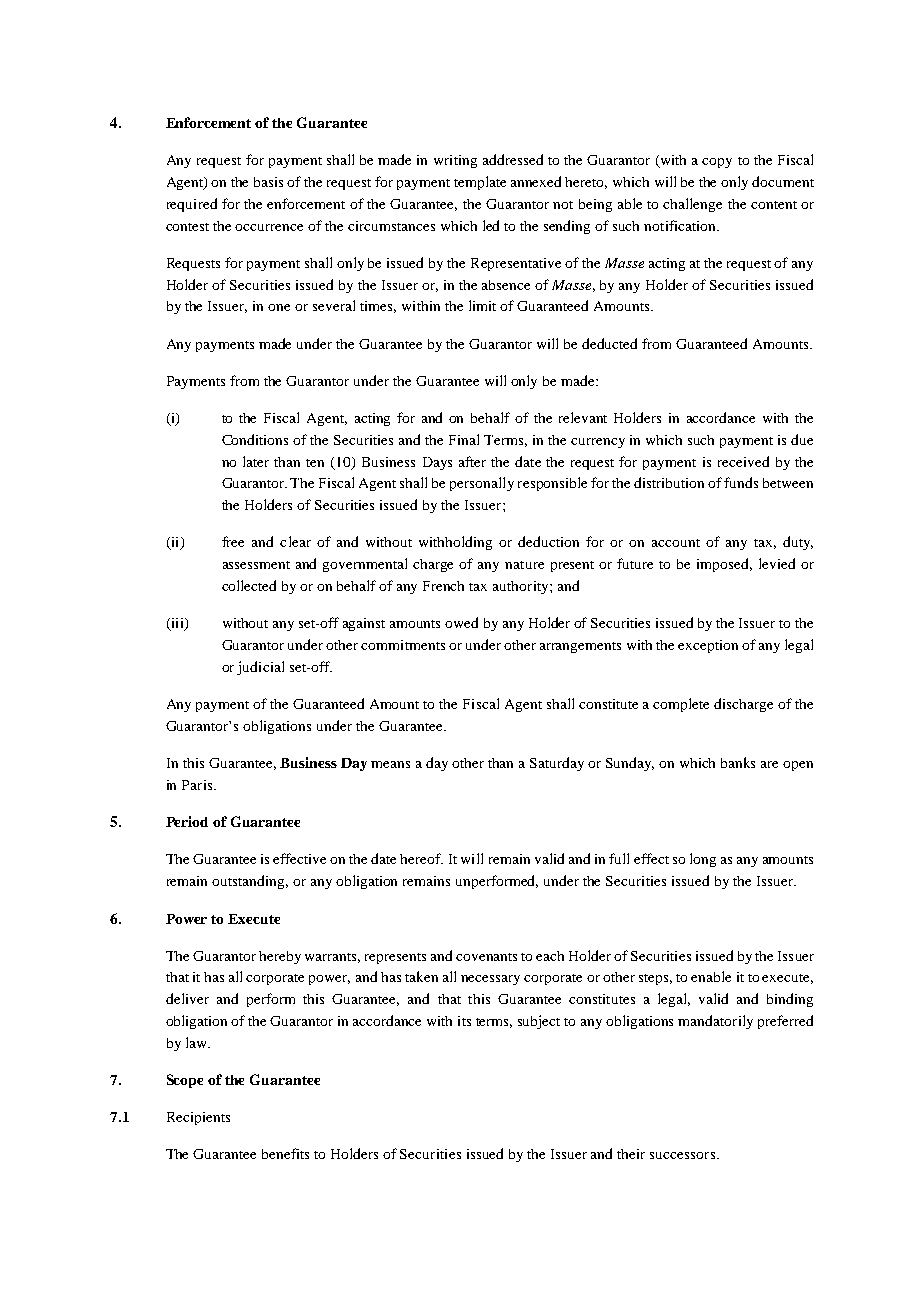 This screenshot has height=1308, width=924. Describe the element at coordinates (790, 1000) in the screenshot. I see `binding` at that location.
